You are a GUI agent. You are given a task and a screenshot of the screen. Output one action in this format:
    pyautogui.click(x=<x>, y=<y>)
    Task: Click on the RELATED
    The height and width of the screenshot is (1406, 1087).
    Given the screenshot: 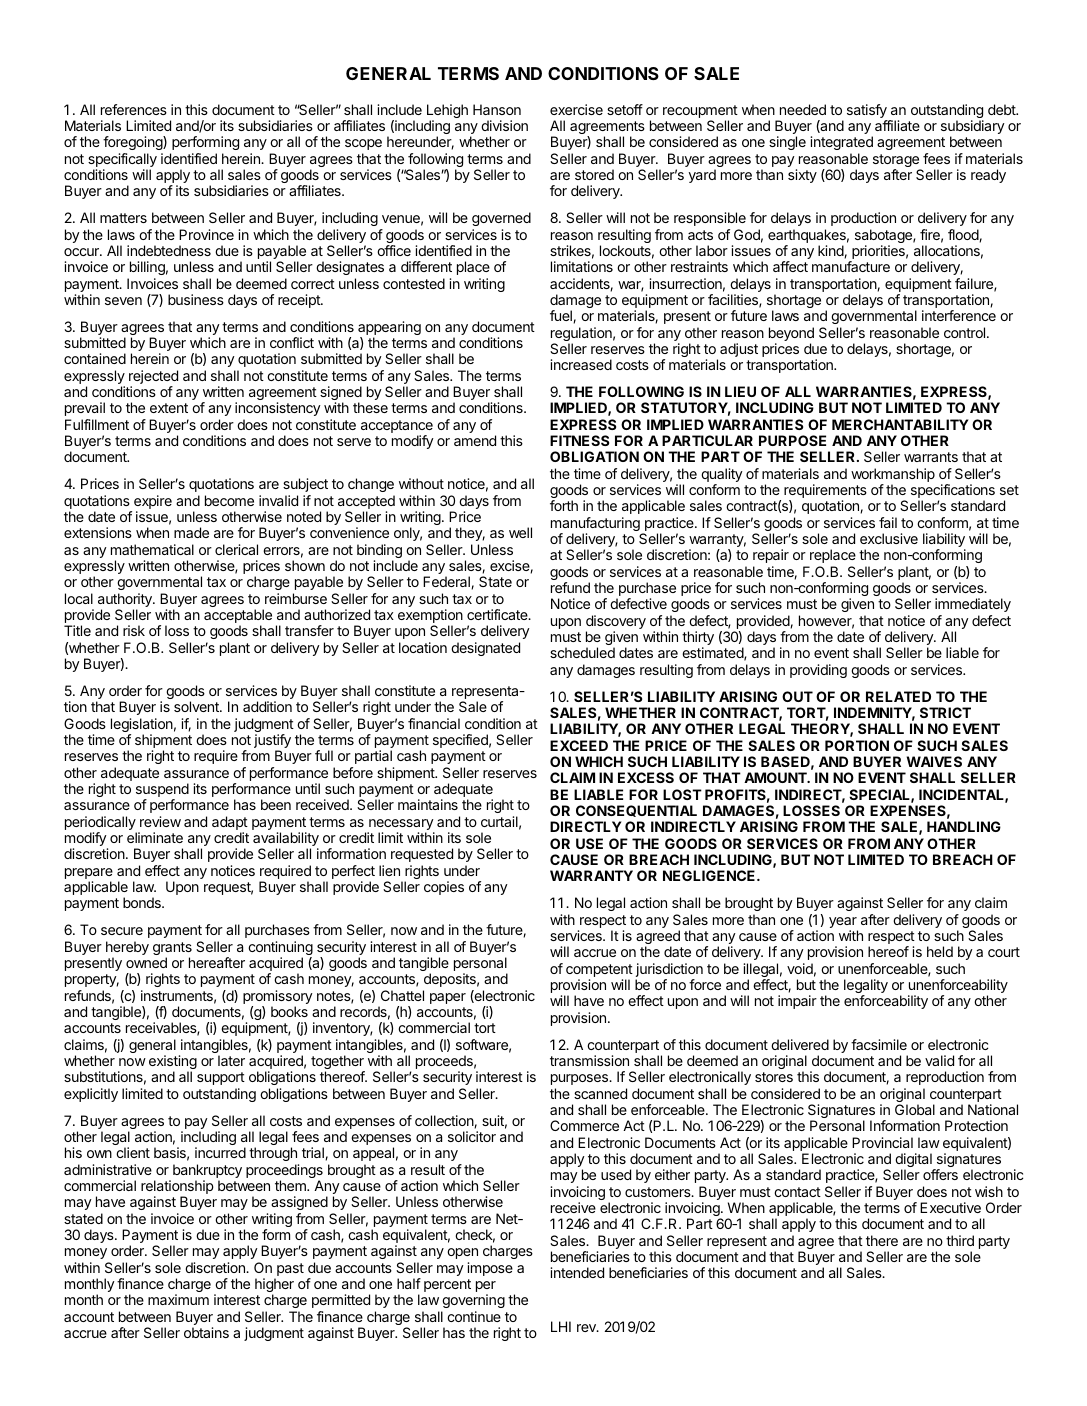 What is the action you would take?
    pyautogui.click(x=898, y=696)
